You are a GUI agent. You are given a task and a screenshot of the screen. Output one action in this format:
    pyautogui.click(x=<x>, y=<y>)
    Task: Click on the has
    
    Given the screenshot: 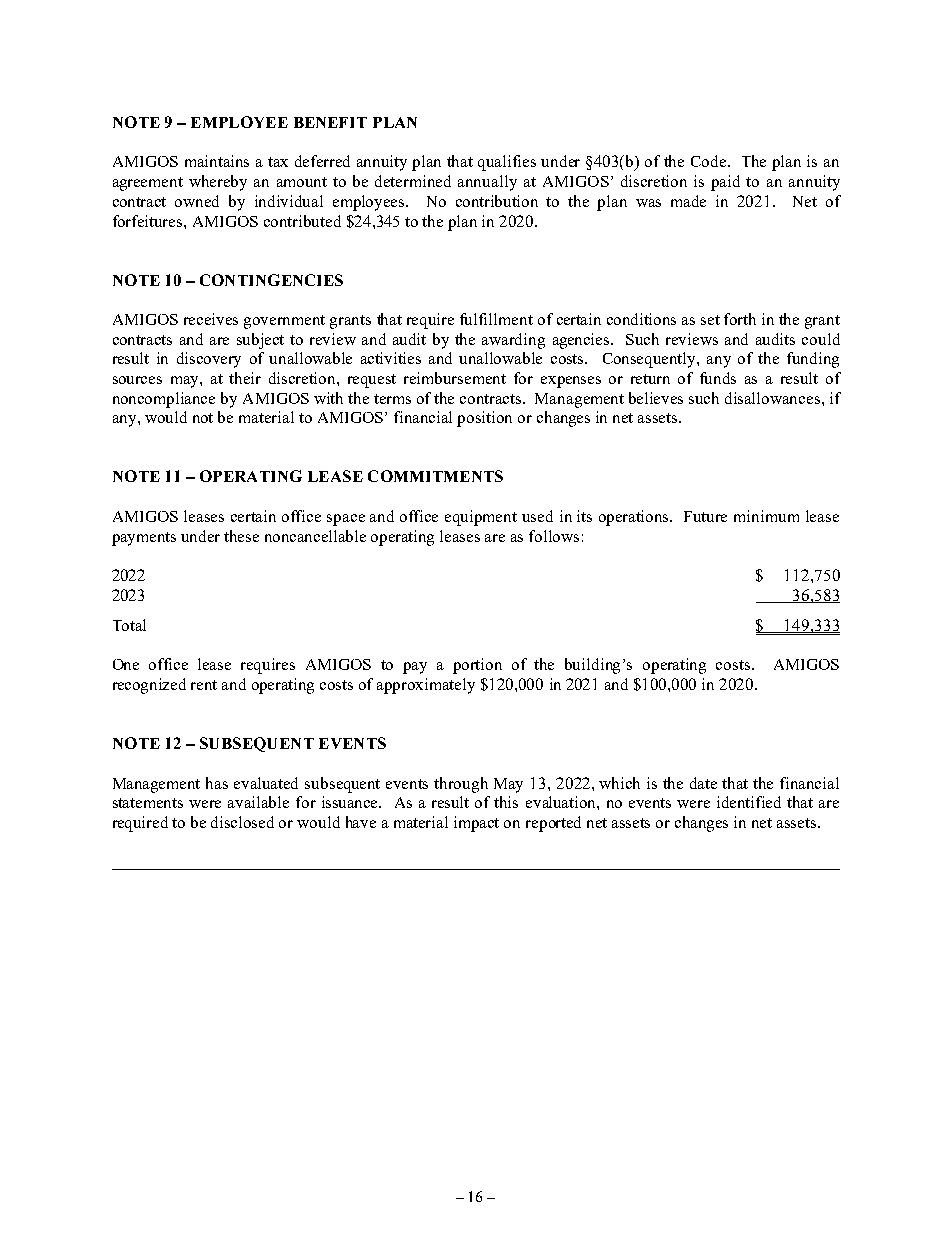 What is the action you would take?
    pyautogui.click(x=217, y=783)
